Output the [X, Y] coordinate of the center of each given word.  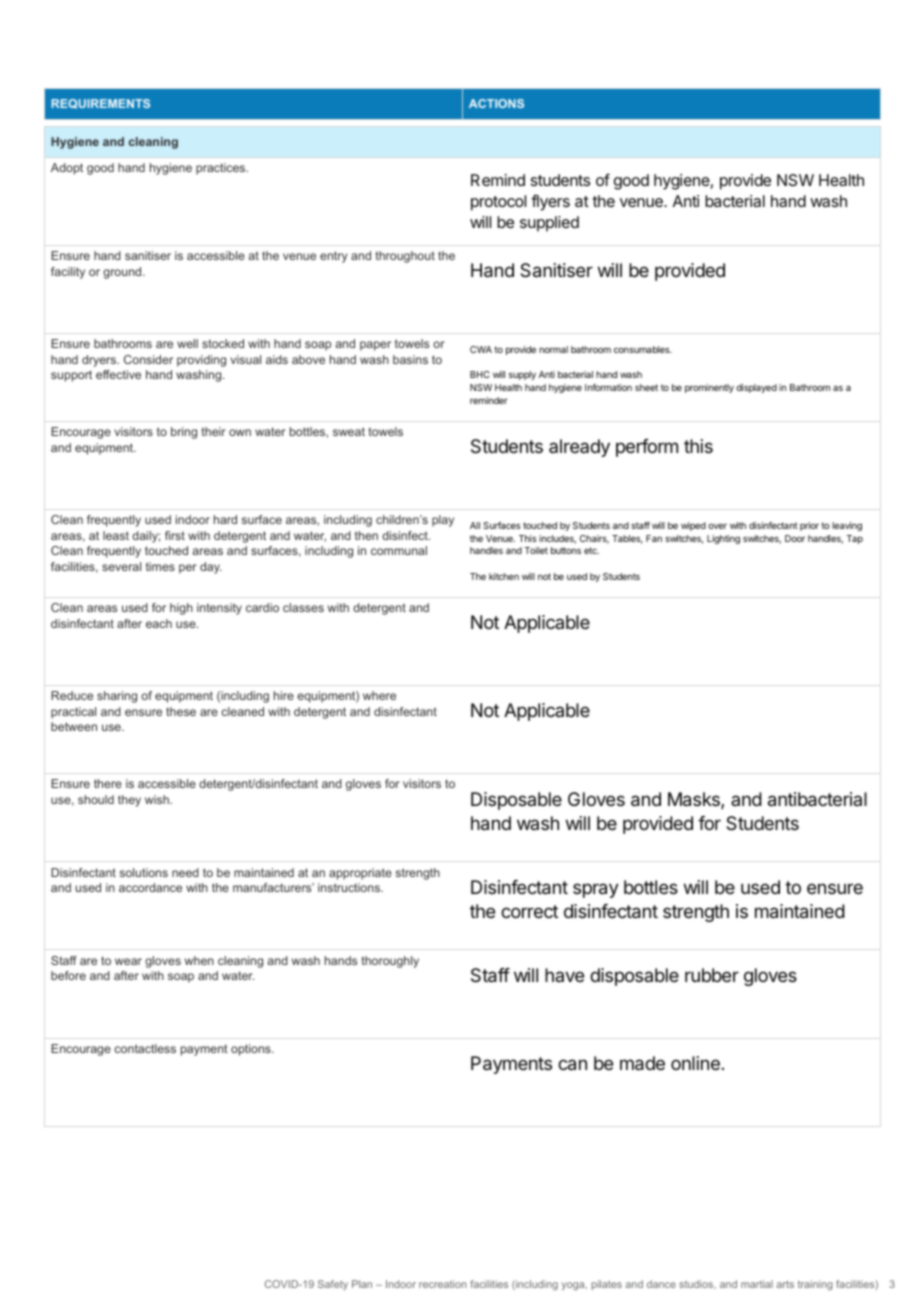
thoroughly [390, 962]
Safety [333, 1285]
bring [184, 433]
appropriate [360, 874]
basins [410, 359]
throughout [405, 257]
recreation [442, 1284]
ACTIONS [496, 103]
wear [128, 961]
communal [399, 550]
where [379, 695]
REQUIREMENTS [100, 104]
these [181, 711]
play [443, 521]
